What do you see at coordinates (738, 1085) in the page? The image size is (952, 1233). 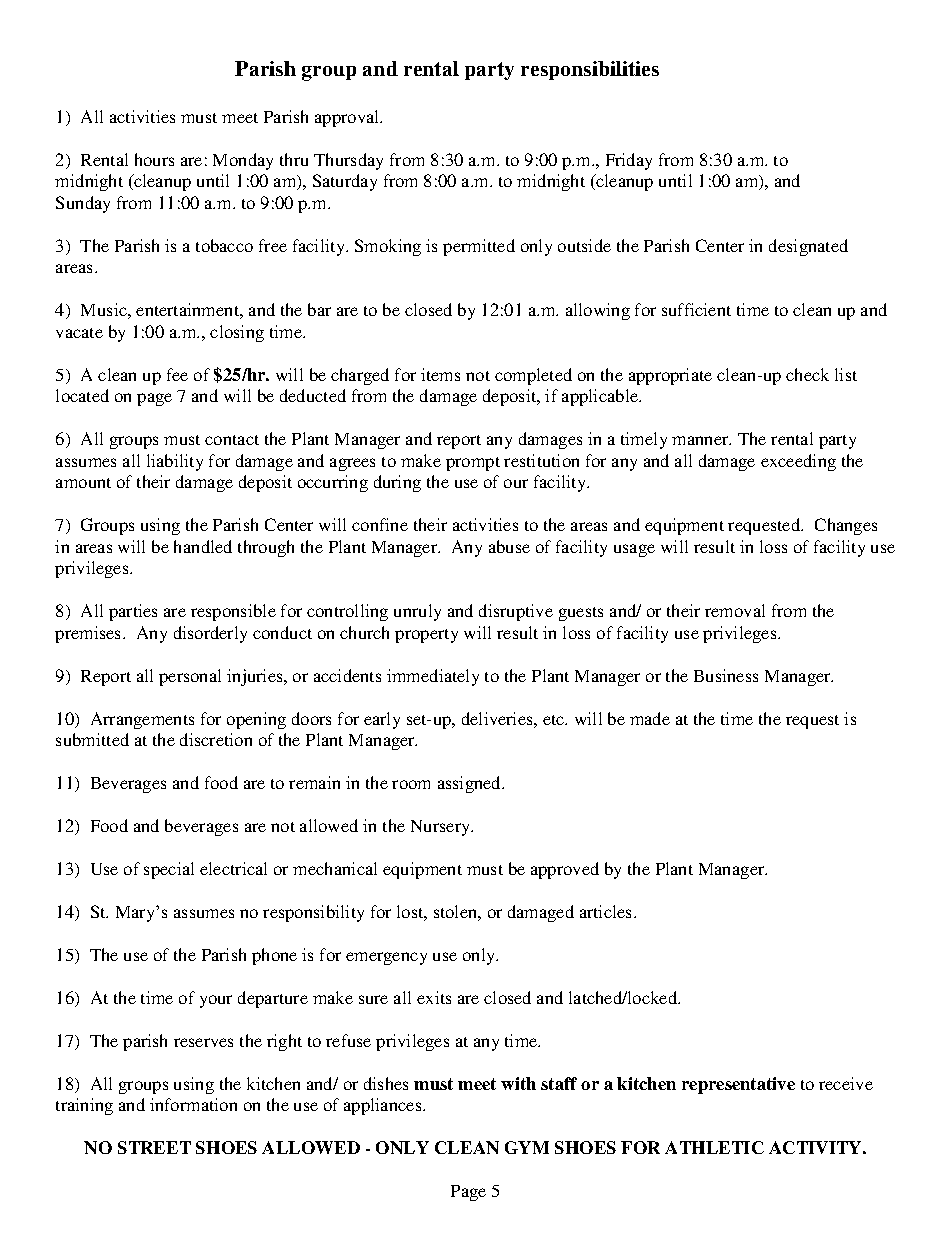 I see `representative` at bounding box center [738, 1085].
